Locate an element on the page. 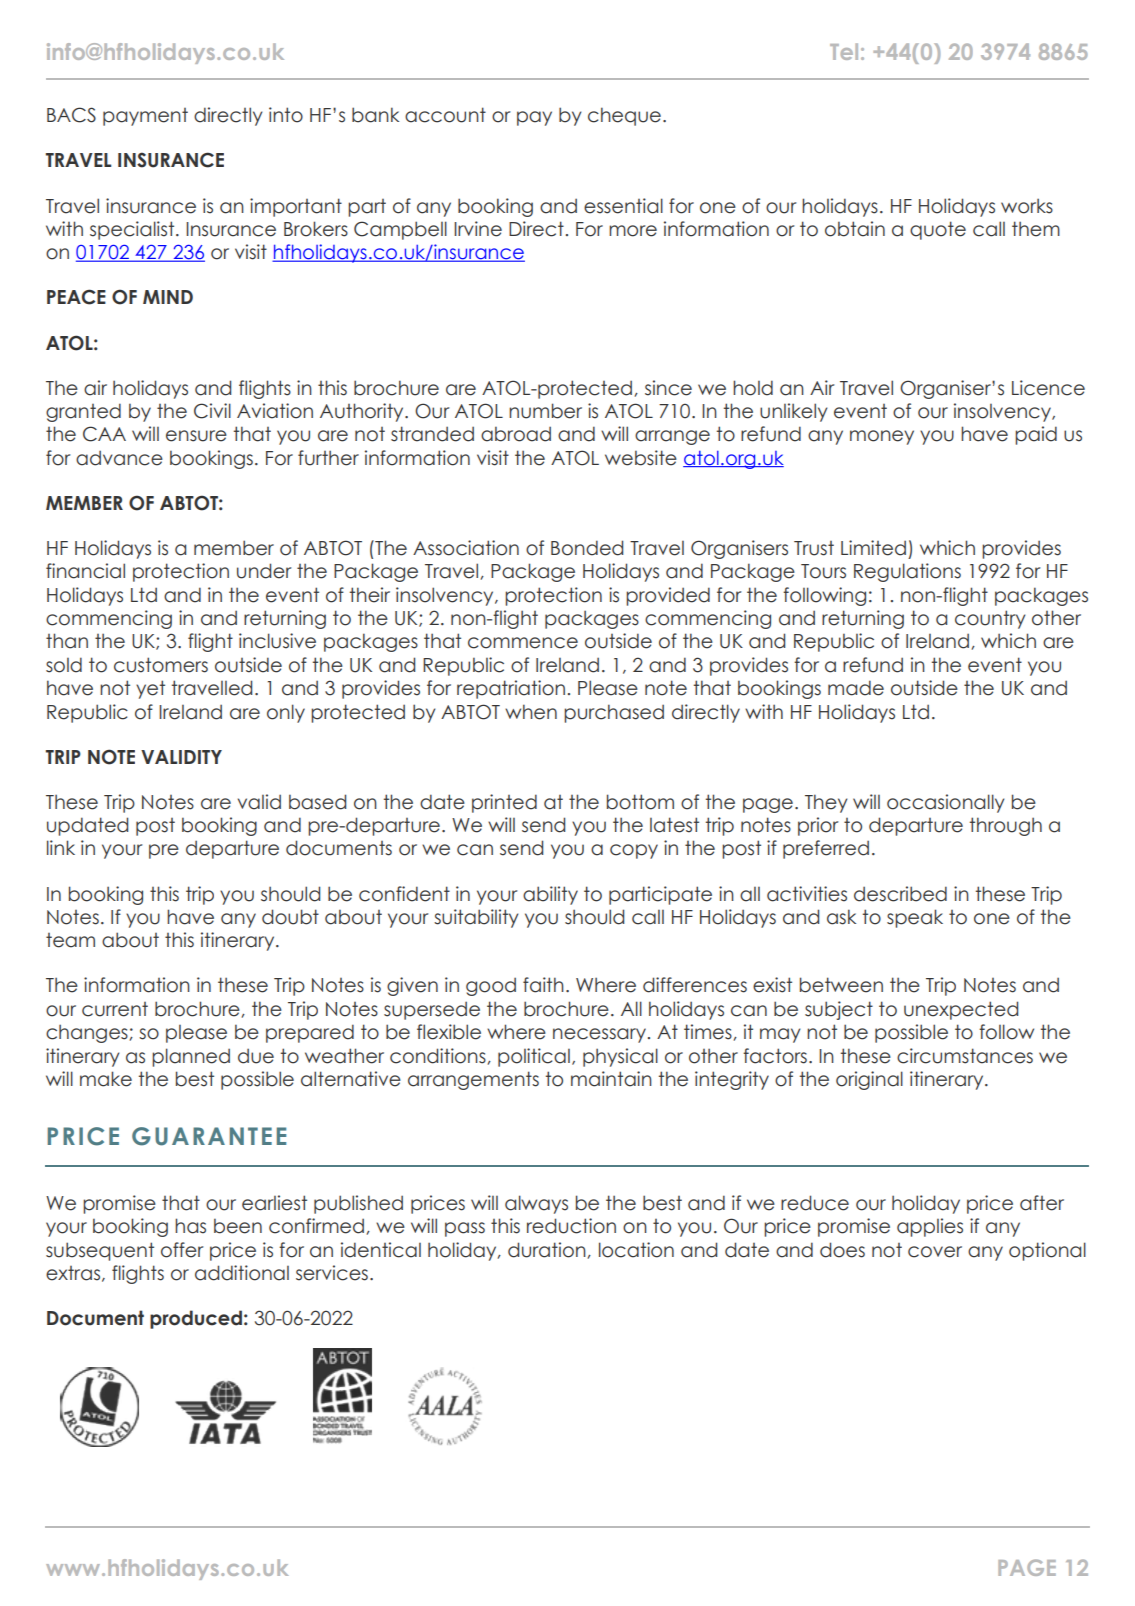  cheque is located at coordinates (624, 116).
